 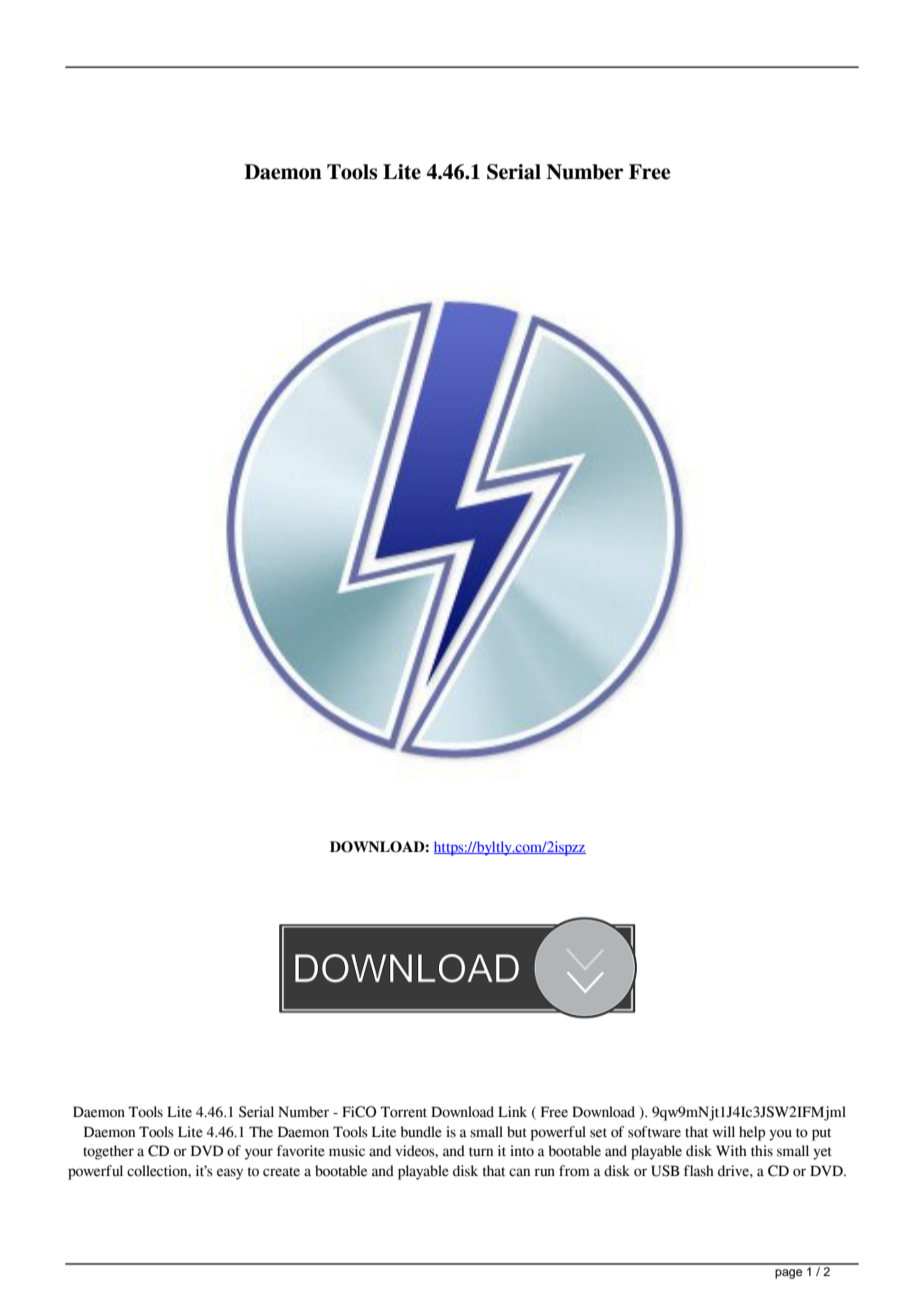 I want to click on USB, so click(x=665, y=1171).
